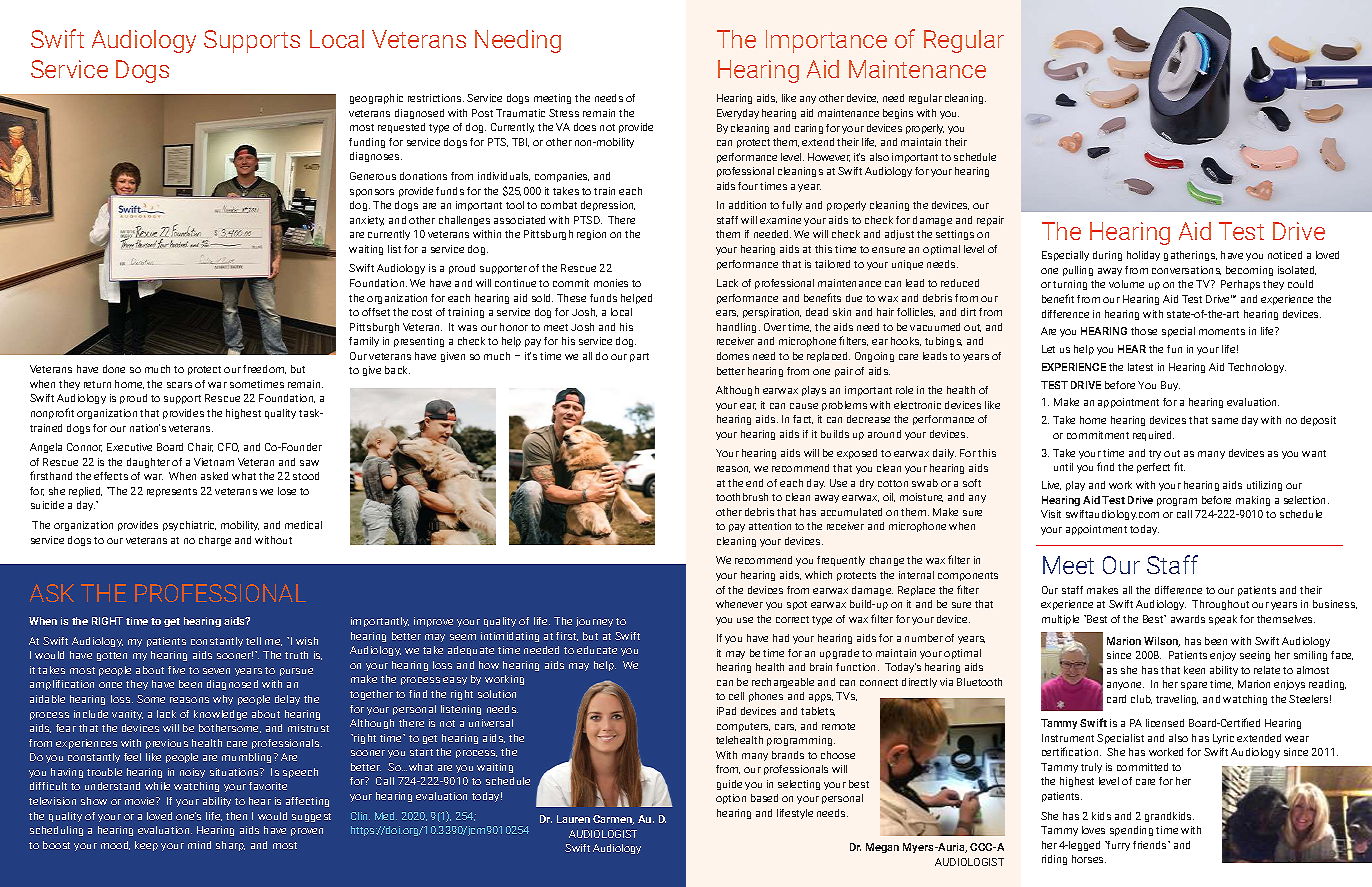 This page has height=887, width=1372. What do you see at coordinates (228, 447) in the page?
I see `CFO` at bounding box center [228, 447].
